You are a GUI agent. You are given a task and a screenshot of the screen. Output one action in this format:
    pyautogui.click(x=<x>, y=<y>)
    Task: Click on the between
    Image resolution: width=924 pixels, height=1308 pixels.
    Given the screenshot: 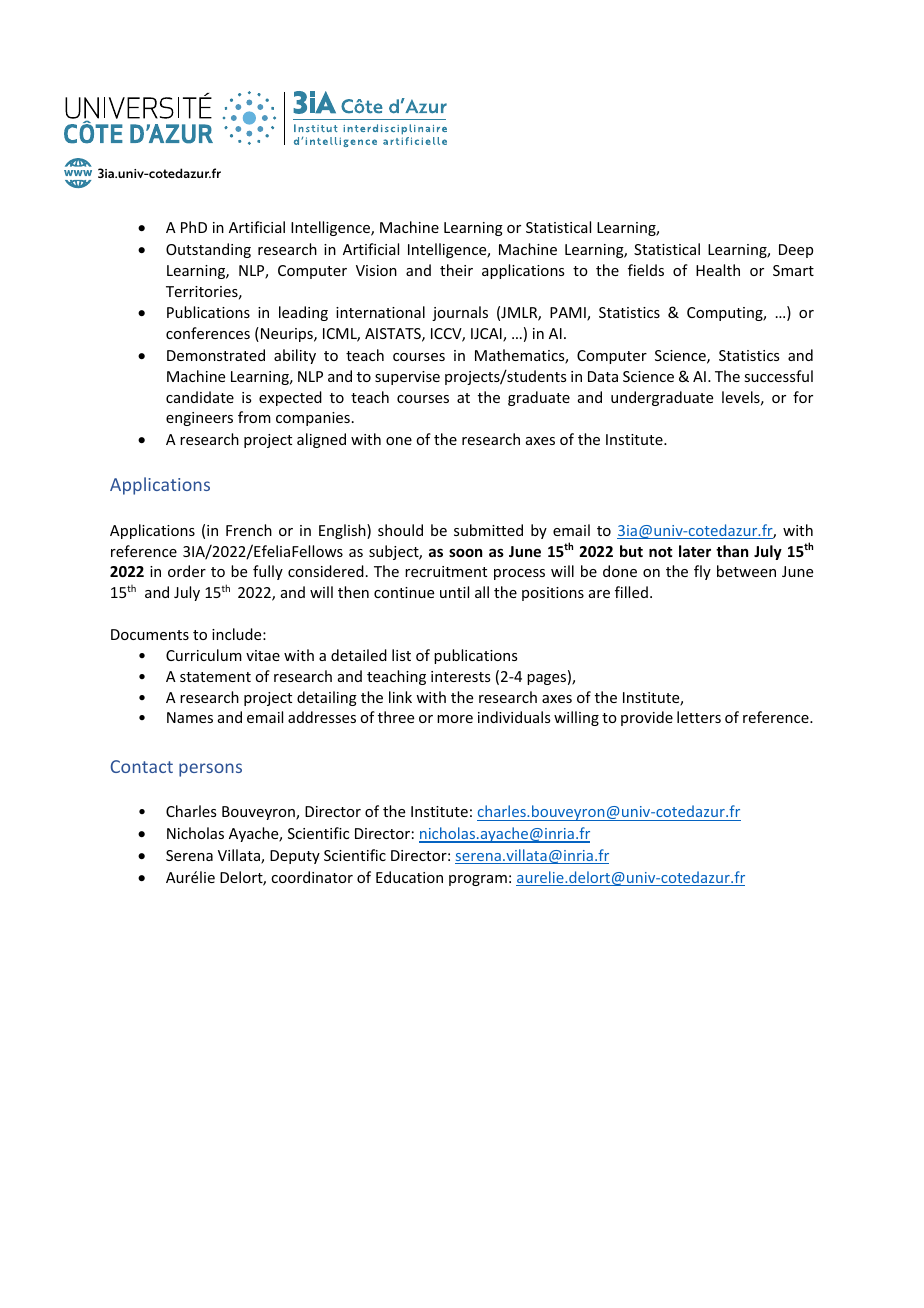 What is the action you would take?
    pyautogui.click(x=746, y=571)
